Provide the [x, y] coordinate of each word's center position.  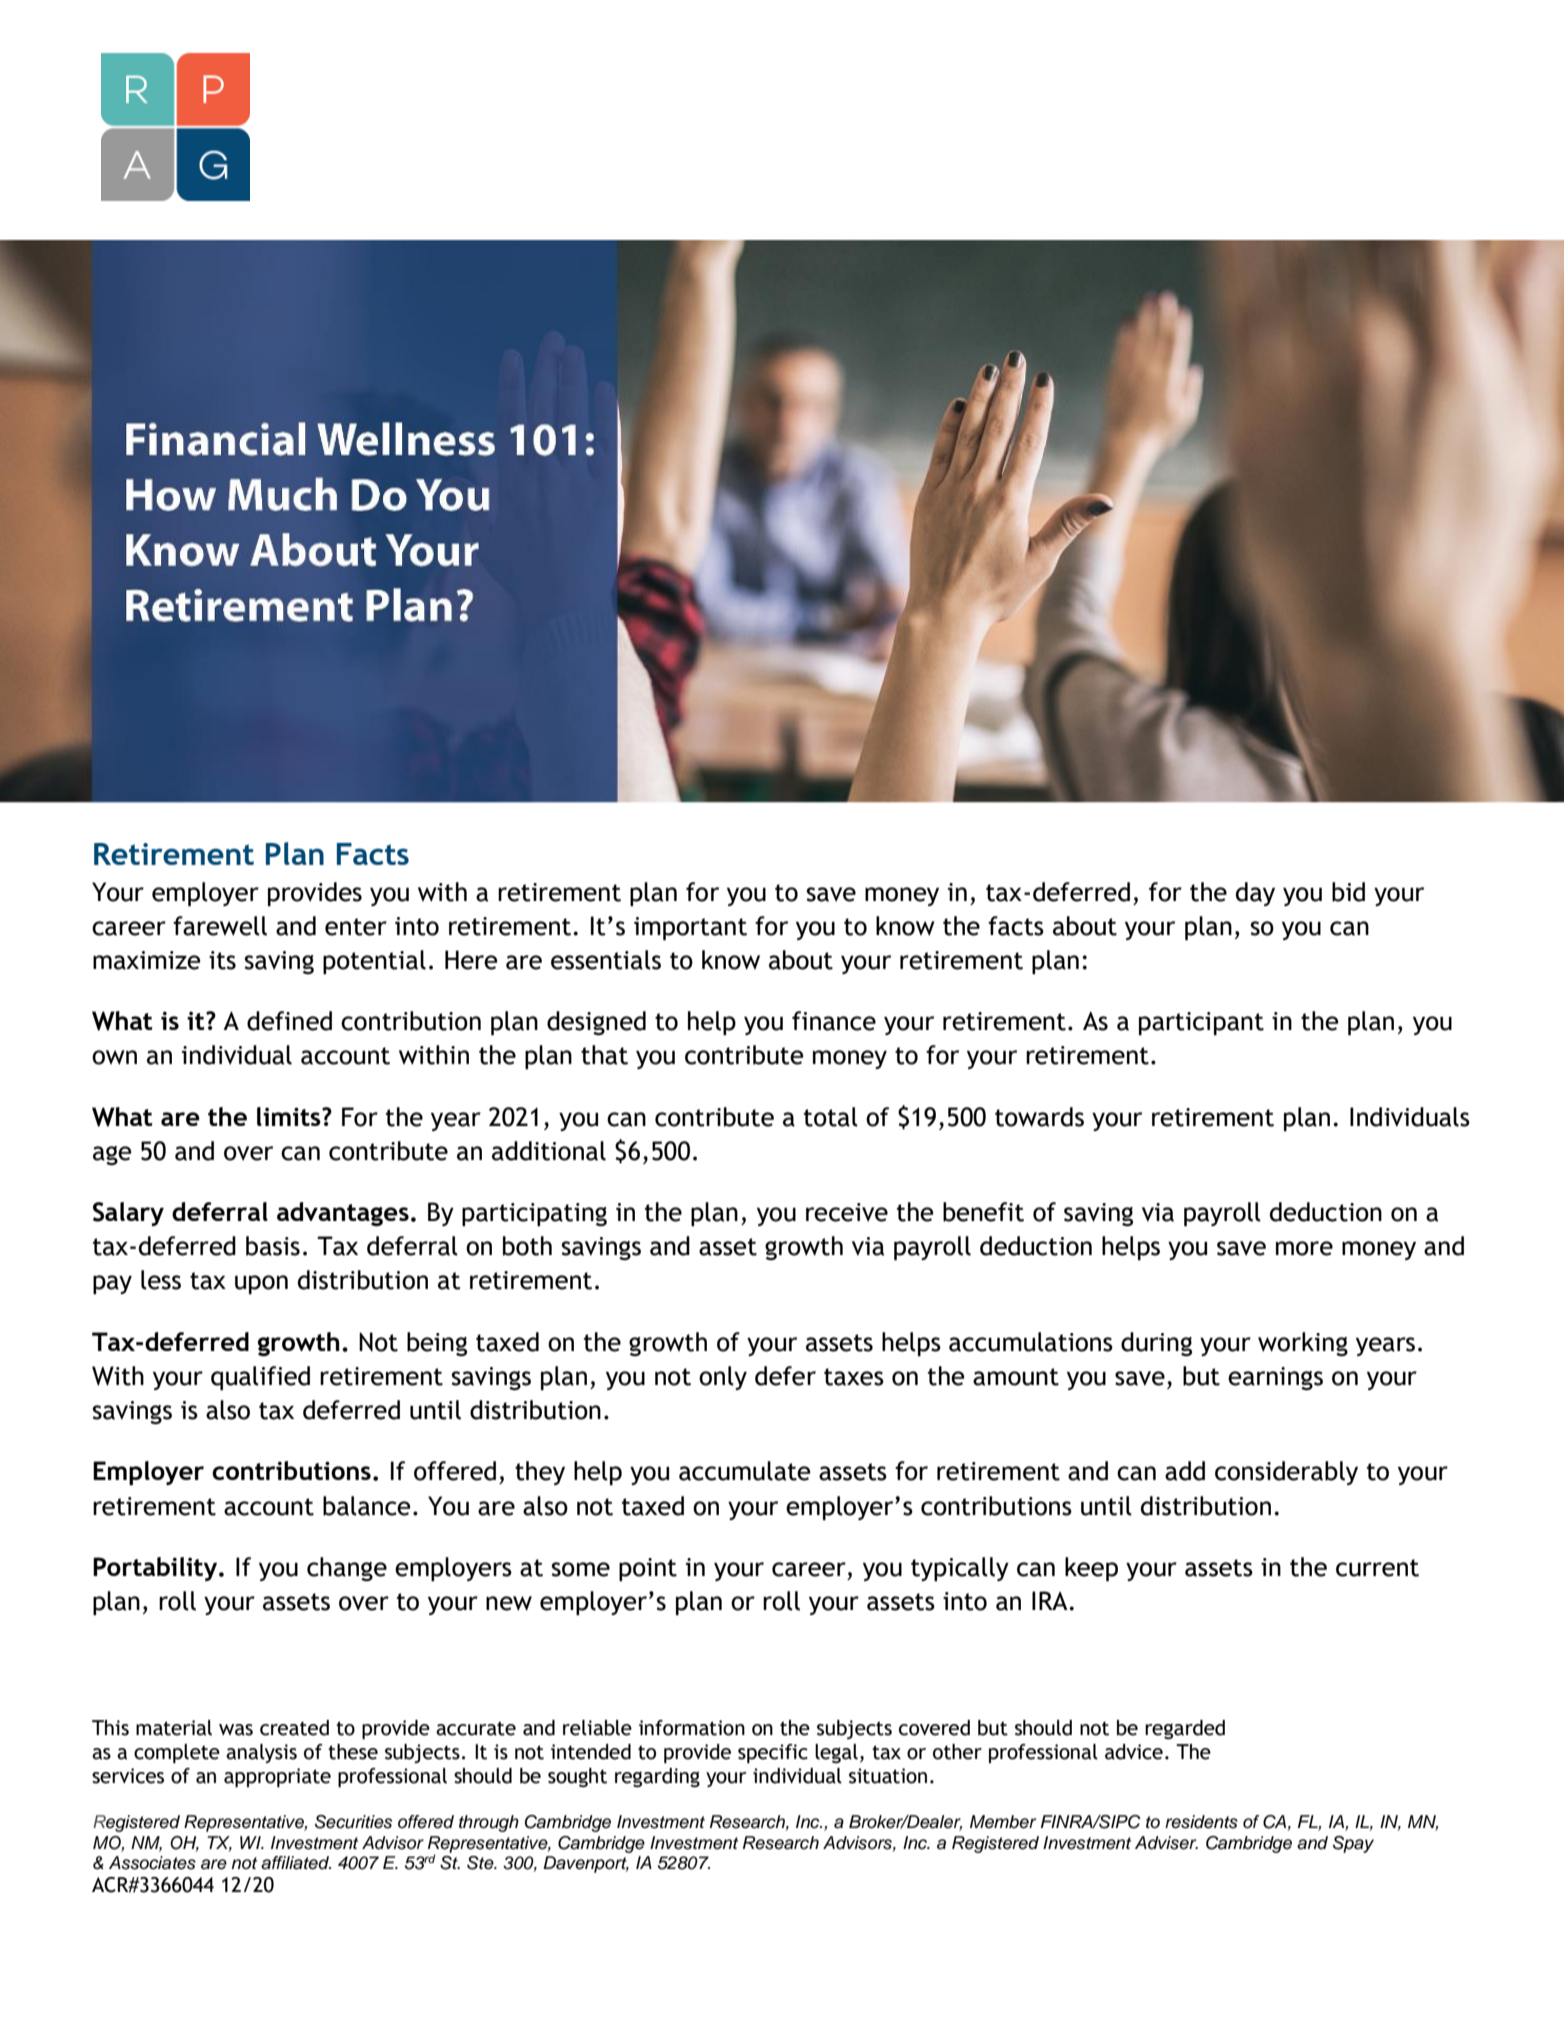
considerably [1286, 1473]
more [1304, 1248]
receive [847, 1212]
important [690, 929]
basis [273, 1246]
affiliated [296, 1863]
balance [366, 1506]
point [648, 1570]
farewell [220, 926]
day [1255, 894]
